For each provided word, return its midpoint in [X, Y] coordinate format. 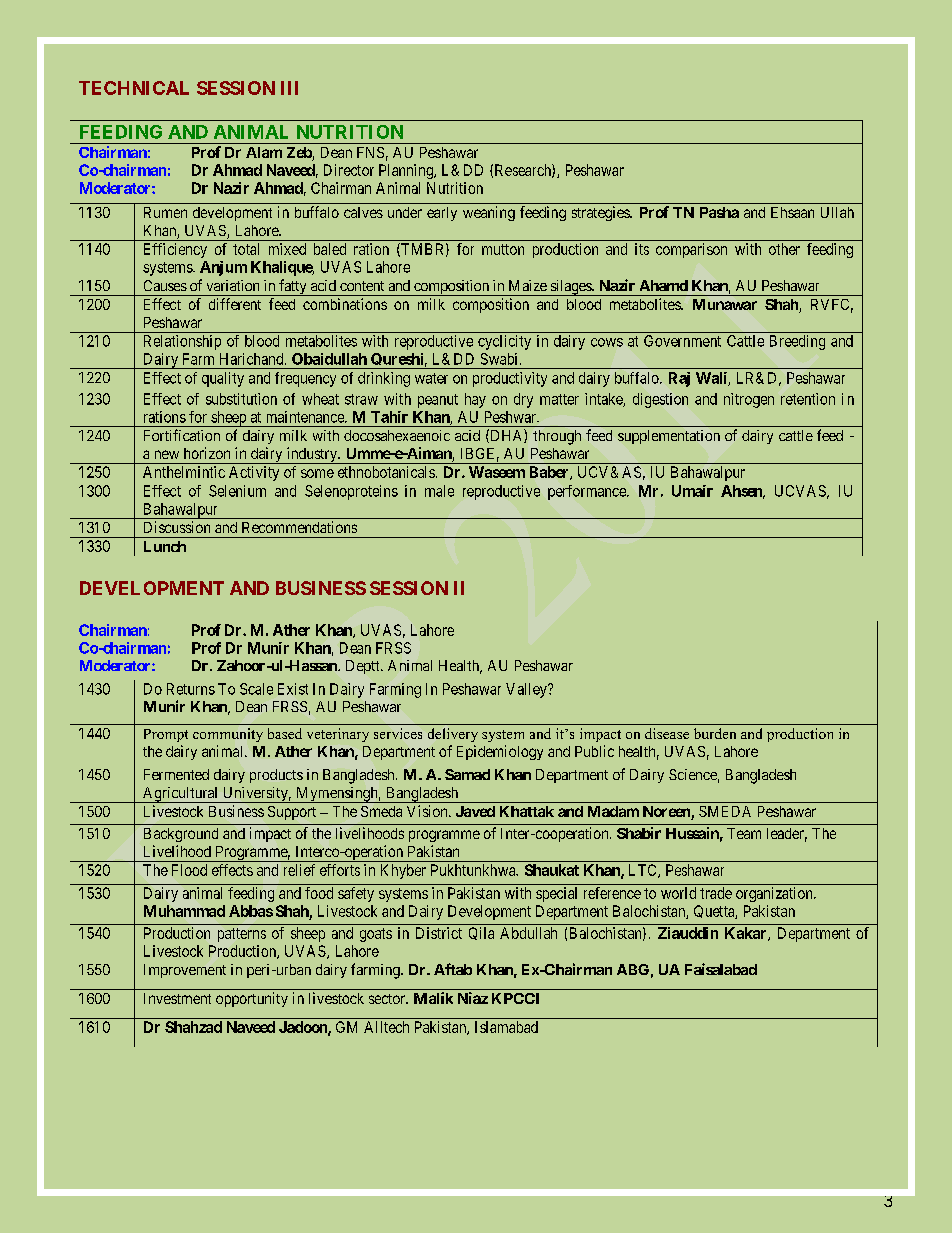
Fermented [176, 774]
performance [588, 492]
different [235, 304]
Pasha [719, 212]
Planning [407, 171]
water [431, 378]
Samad [467, 774]
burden [715, 733]
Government [682, 341]
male [439, 491]
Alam [264, 152]
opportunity [252, 999]
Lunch [165, 546]
